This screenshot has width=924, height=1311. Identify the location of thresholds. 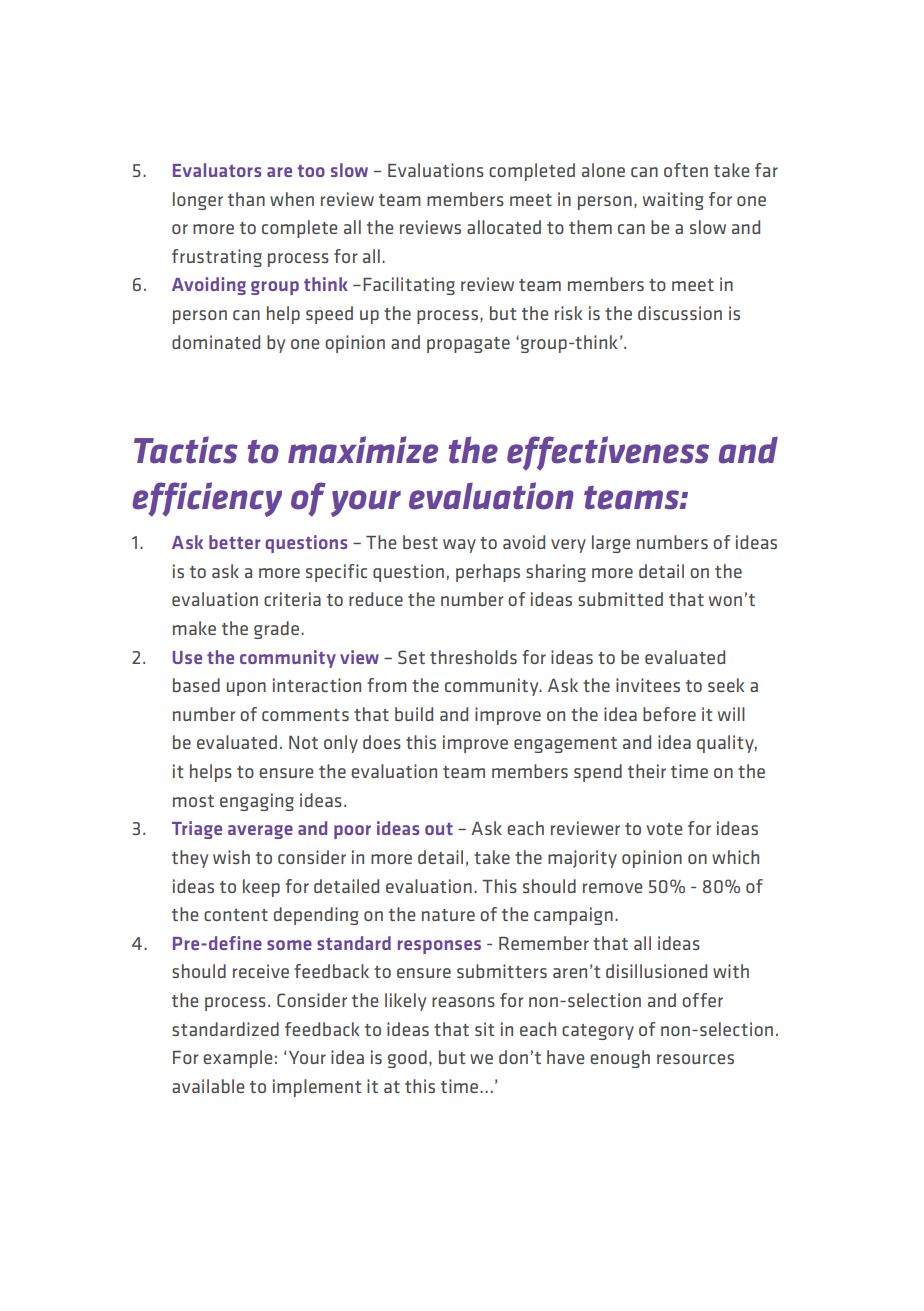
(473, 657).
